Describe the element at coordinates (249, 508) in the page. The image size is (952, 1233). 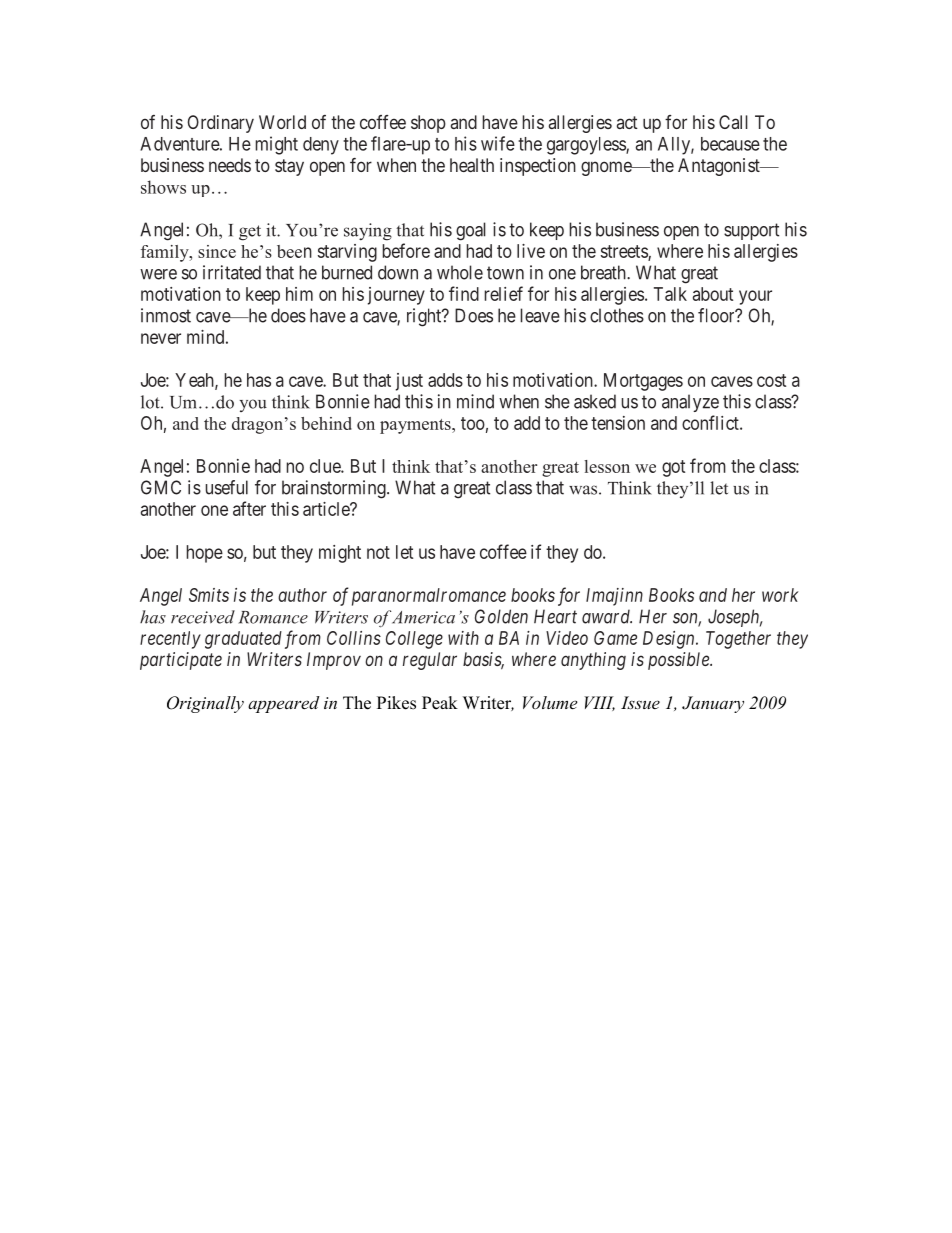
I see `after` at that location.
